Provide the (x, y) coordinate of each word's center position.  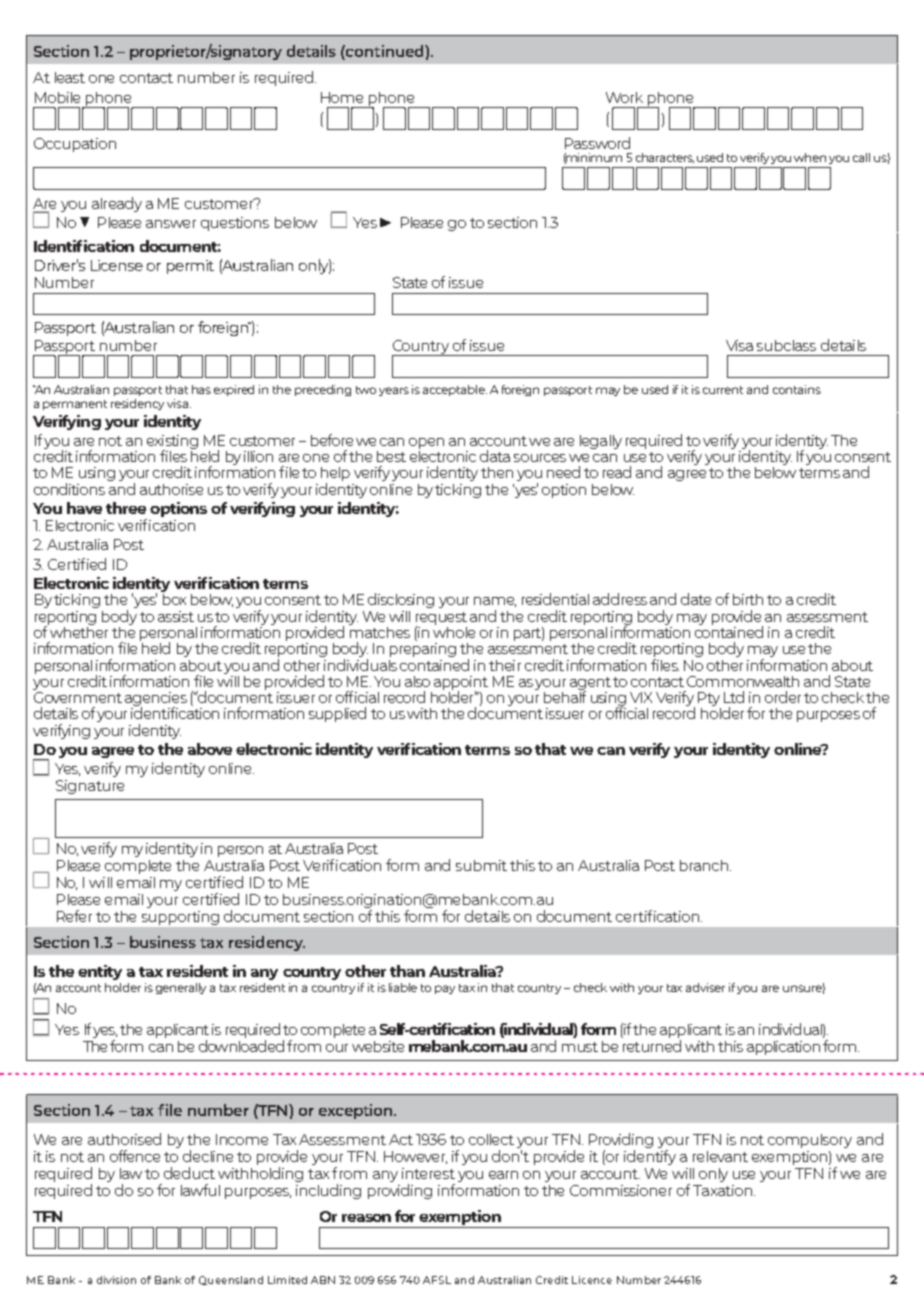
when (810, 157)
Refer (74, 916)
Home (342, 97)
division (116, 1280)
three (126, 508)
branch (705, 865)
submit (481, 865)
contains (797, 389)
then (497, 472)
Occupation (75, 145)
